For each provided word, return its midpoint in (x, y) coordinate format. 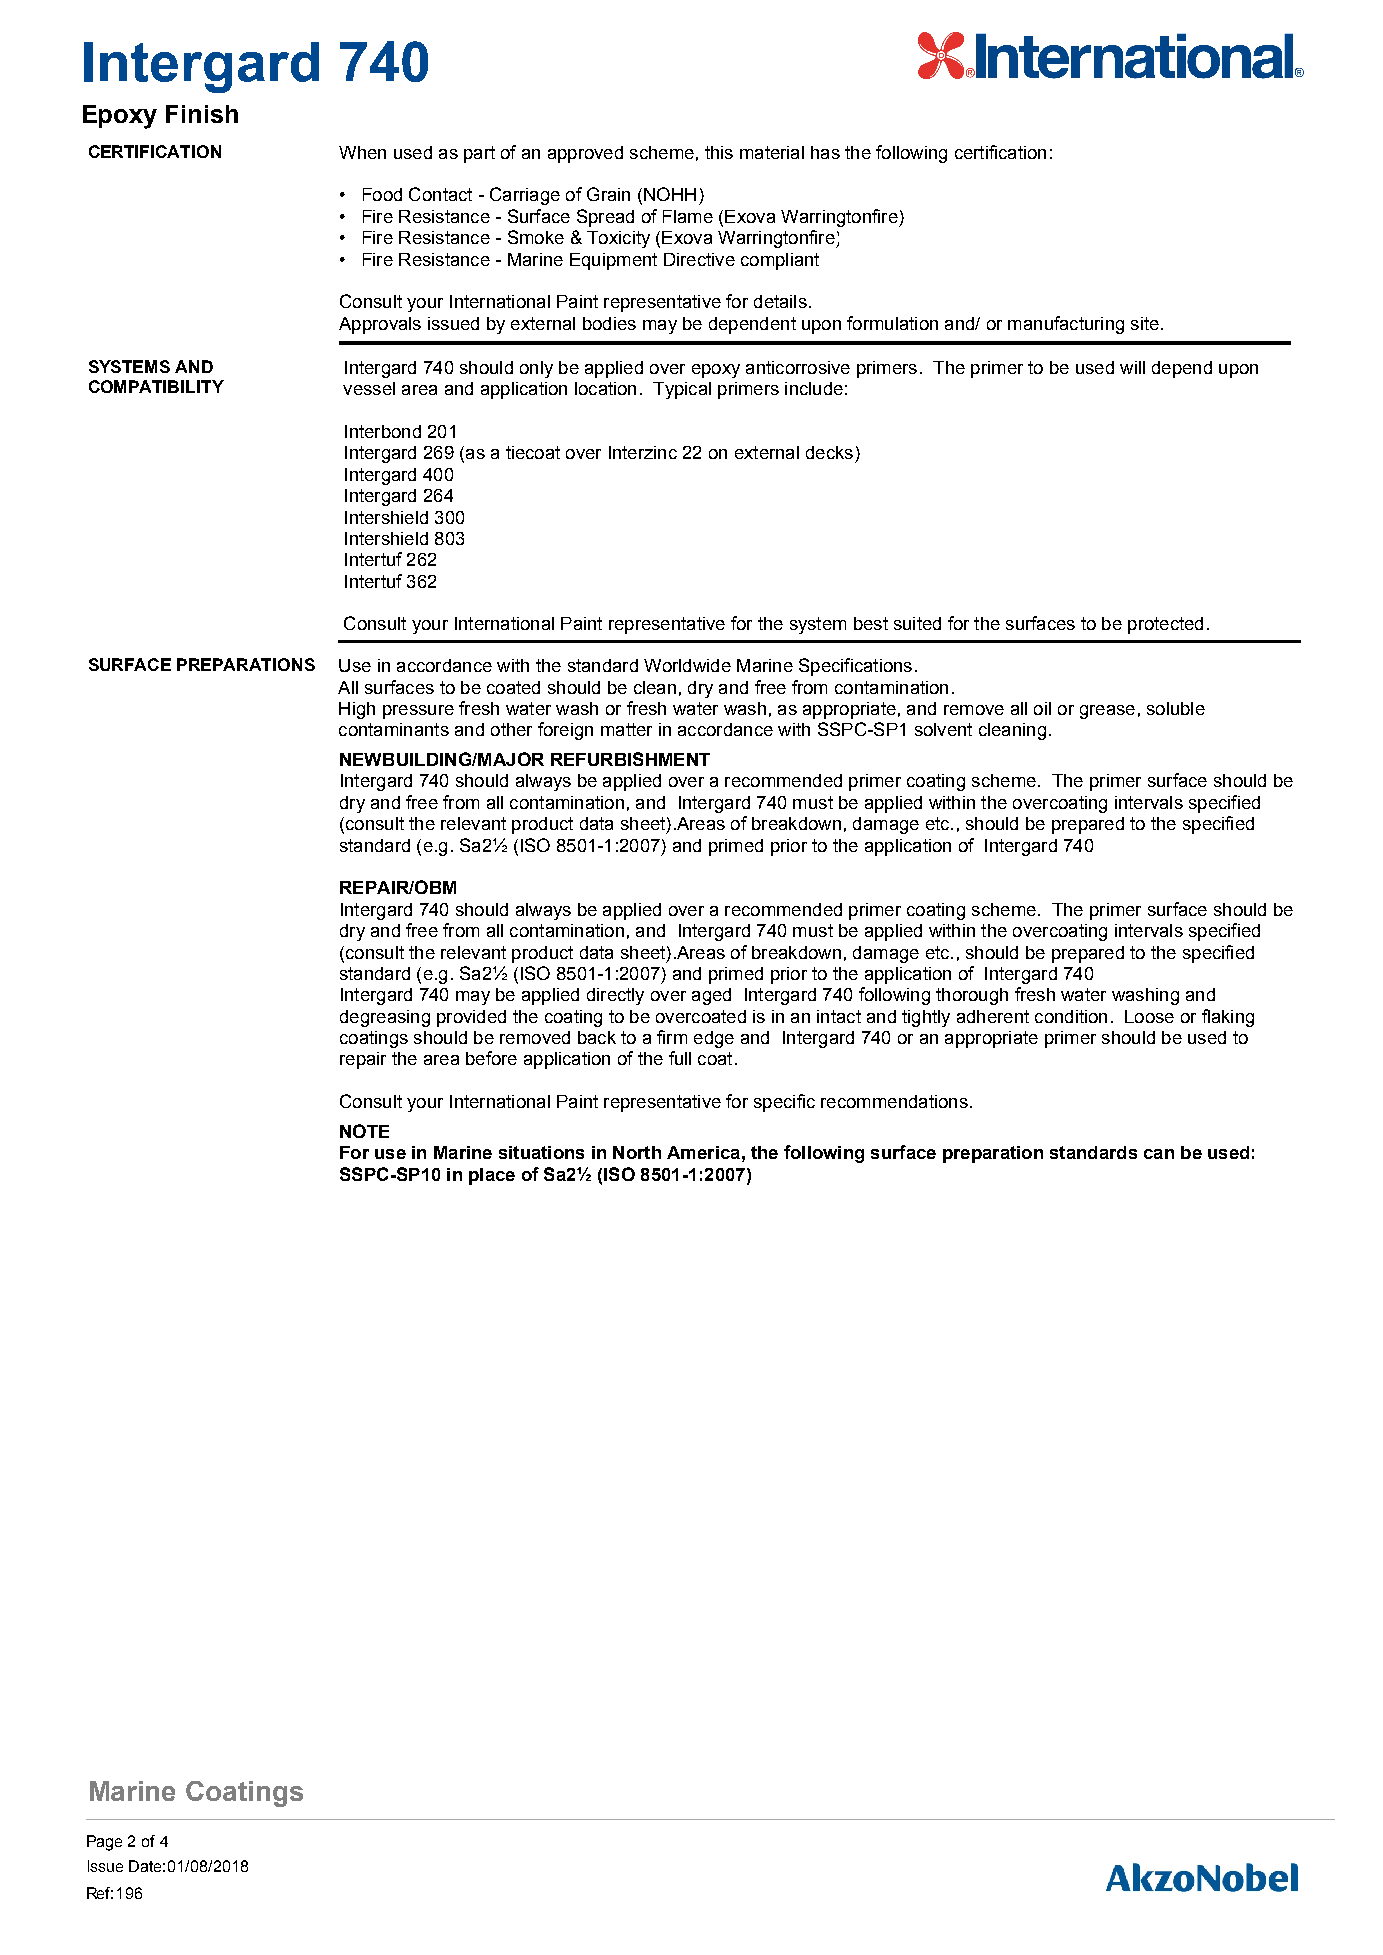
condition (1071, 1016)
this (719, 152)
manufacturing (1066, 325)
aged (711, 996)
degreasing (385, 1018)
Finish (202, 114)
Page (104, 1843)
